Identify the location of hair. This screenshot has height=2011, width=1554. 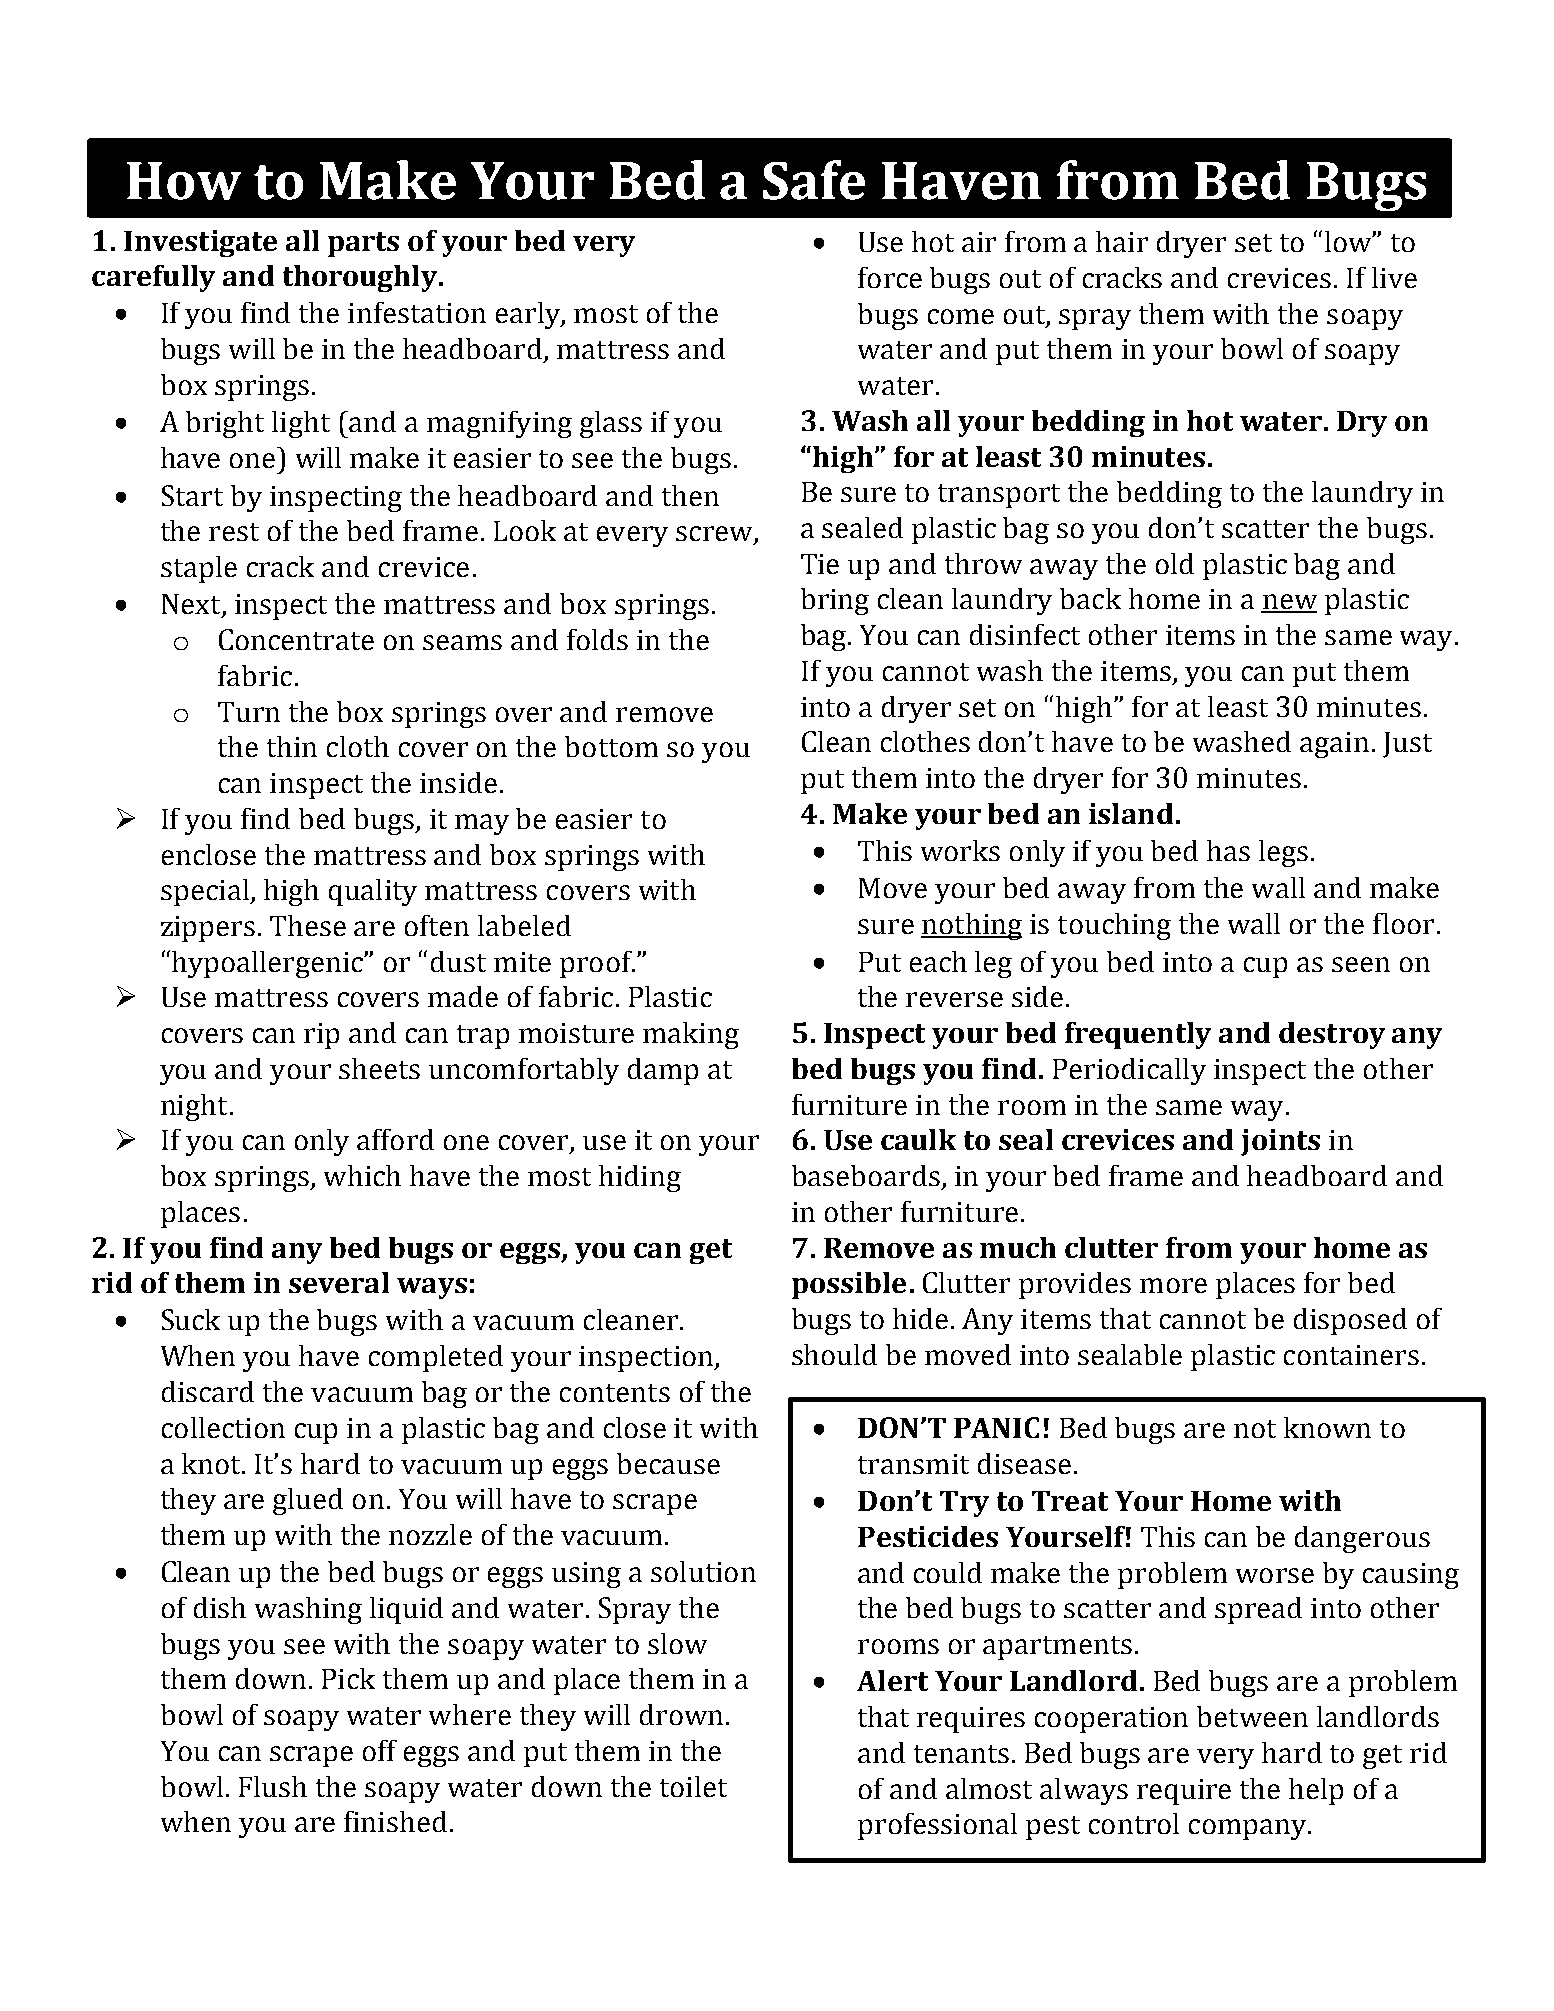
(1122, 241).
